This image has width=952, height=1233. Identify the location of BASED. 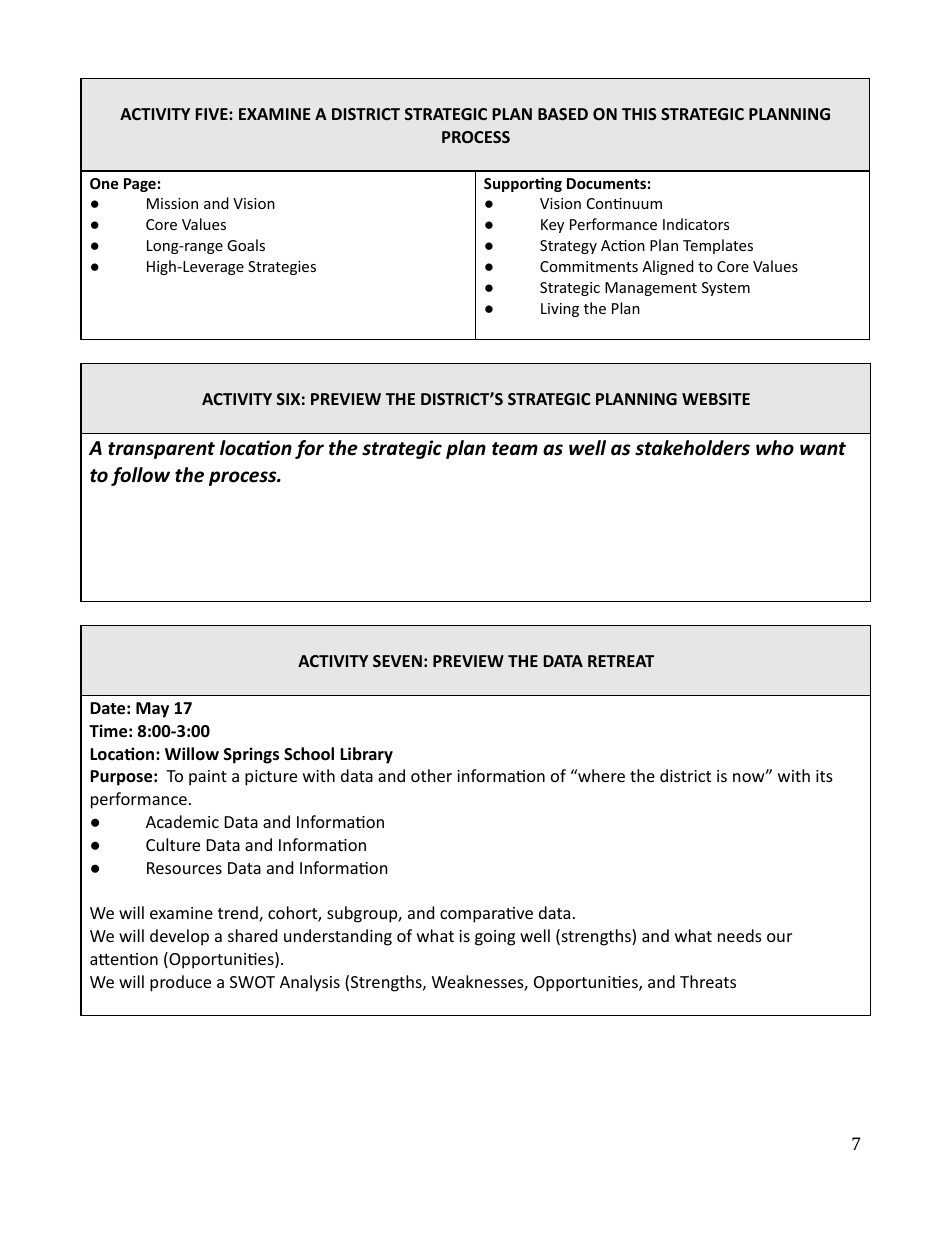
(563, 114).
